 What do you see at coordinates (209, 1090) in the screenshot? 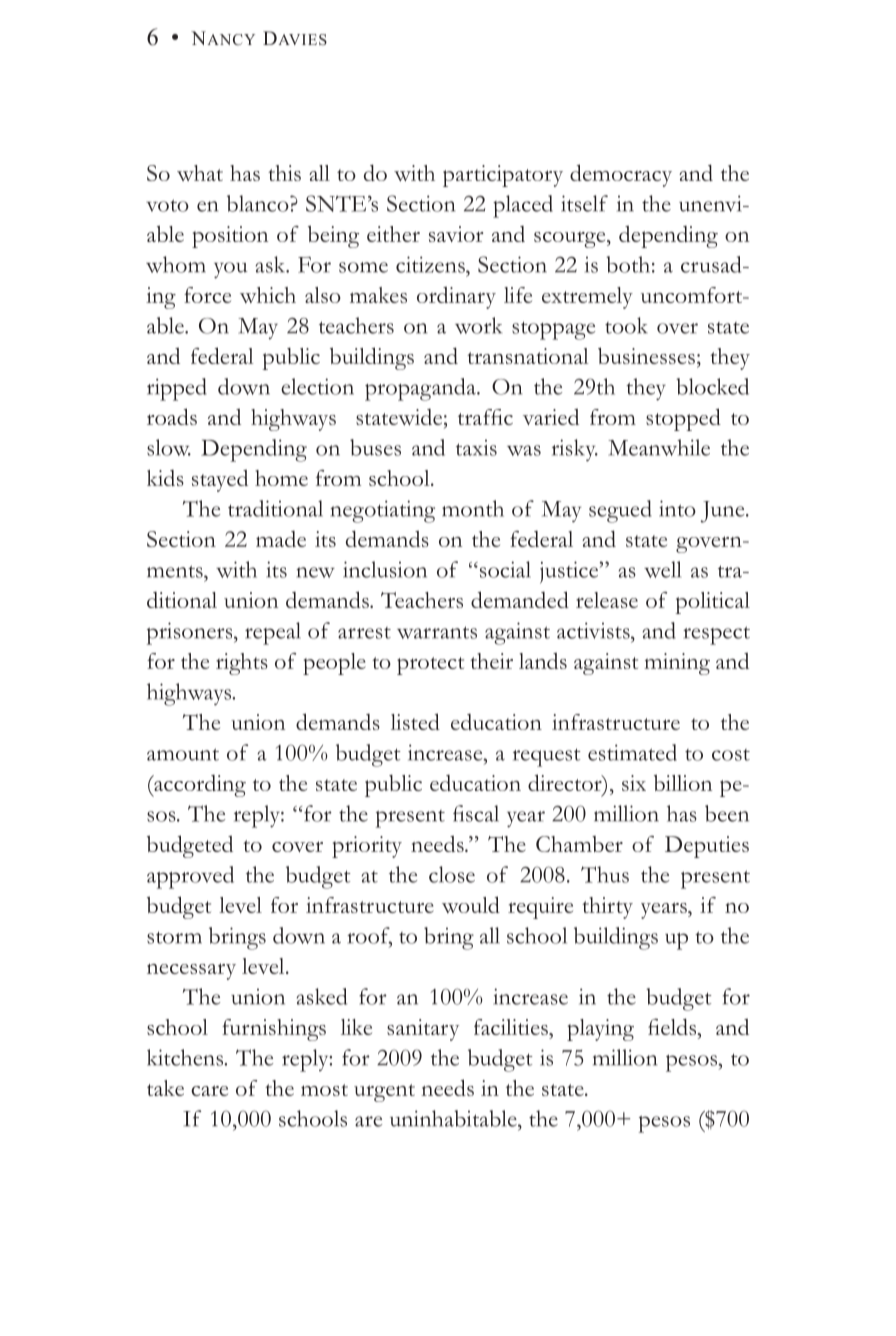
I see `care` at bounding box center [209, 1090].
